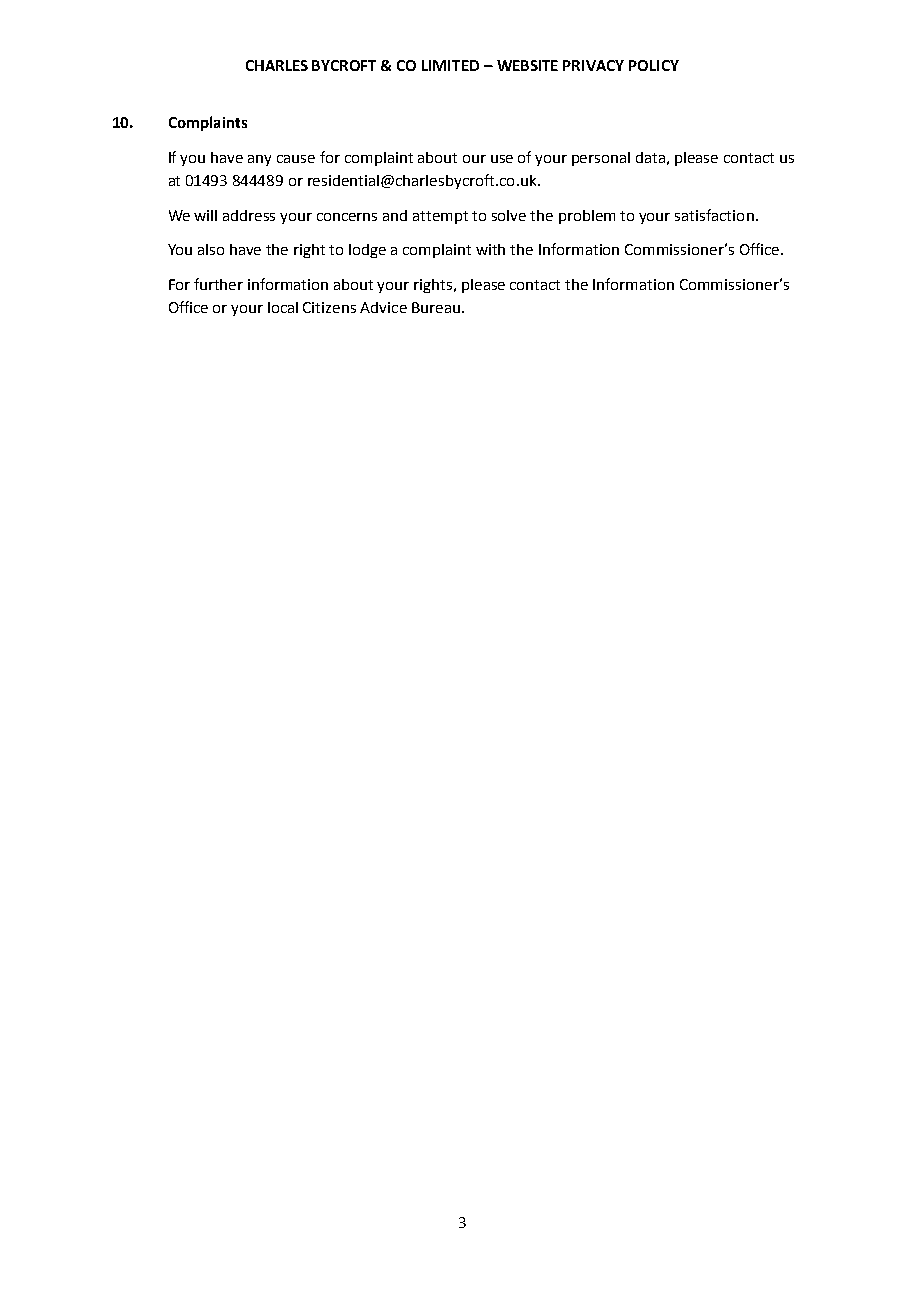 This screenshot has width=924, height=1308. Describe the element at coordinates (296, 159) in the screenshot. I see `cause` at that location.
